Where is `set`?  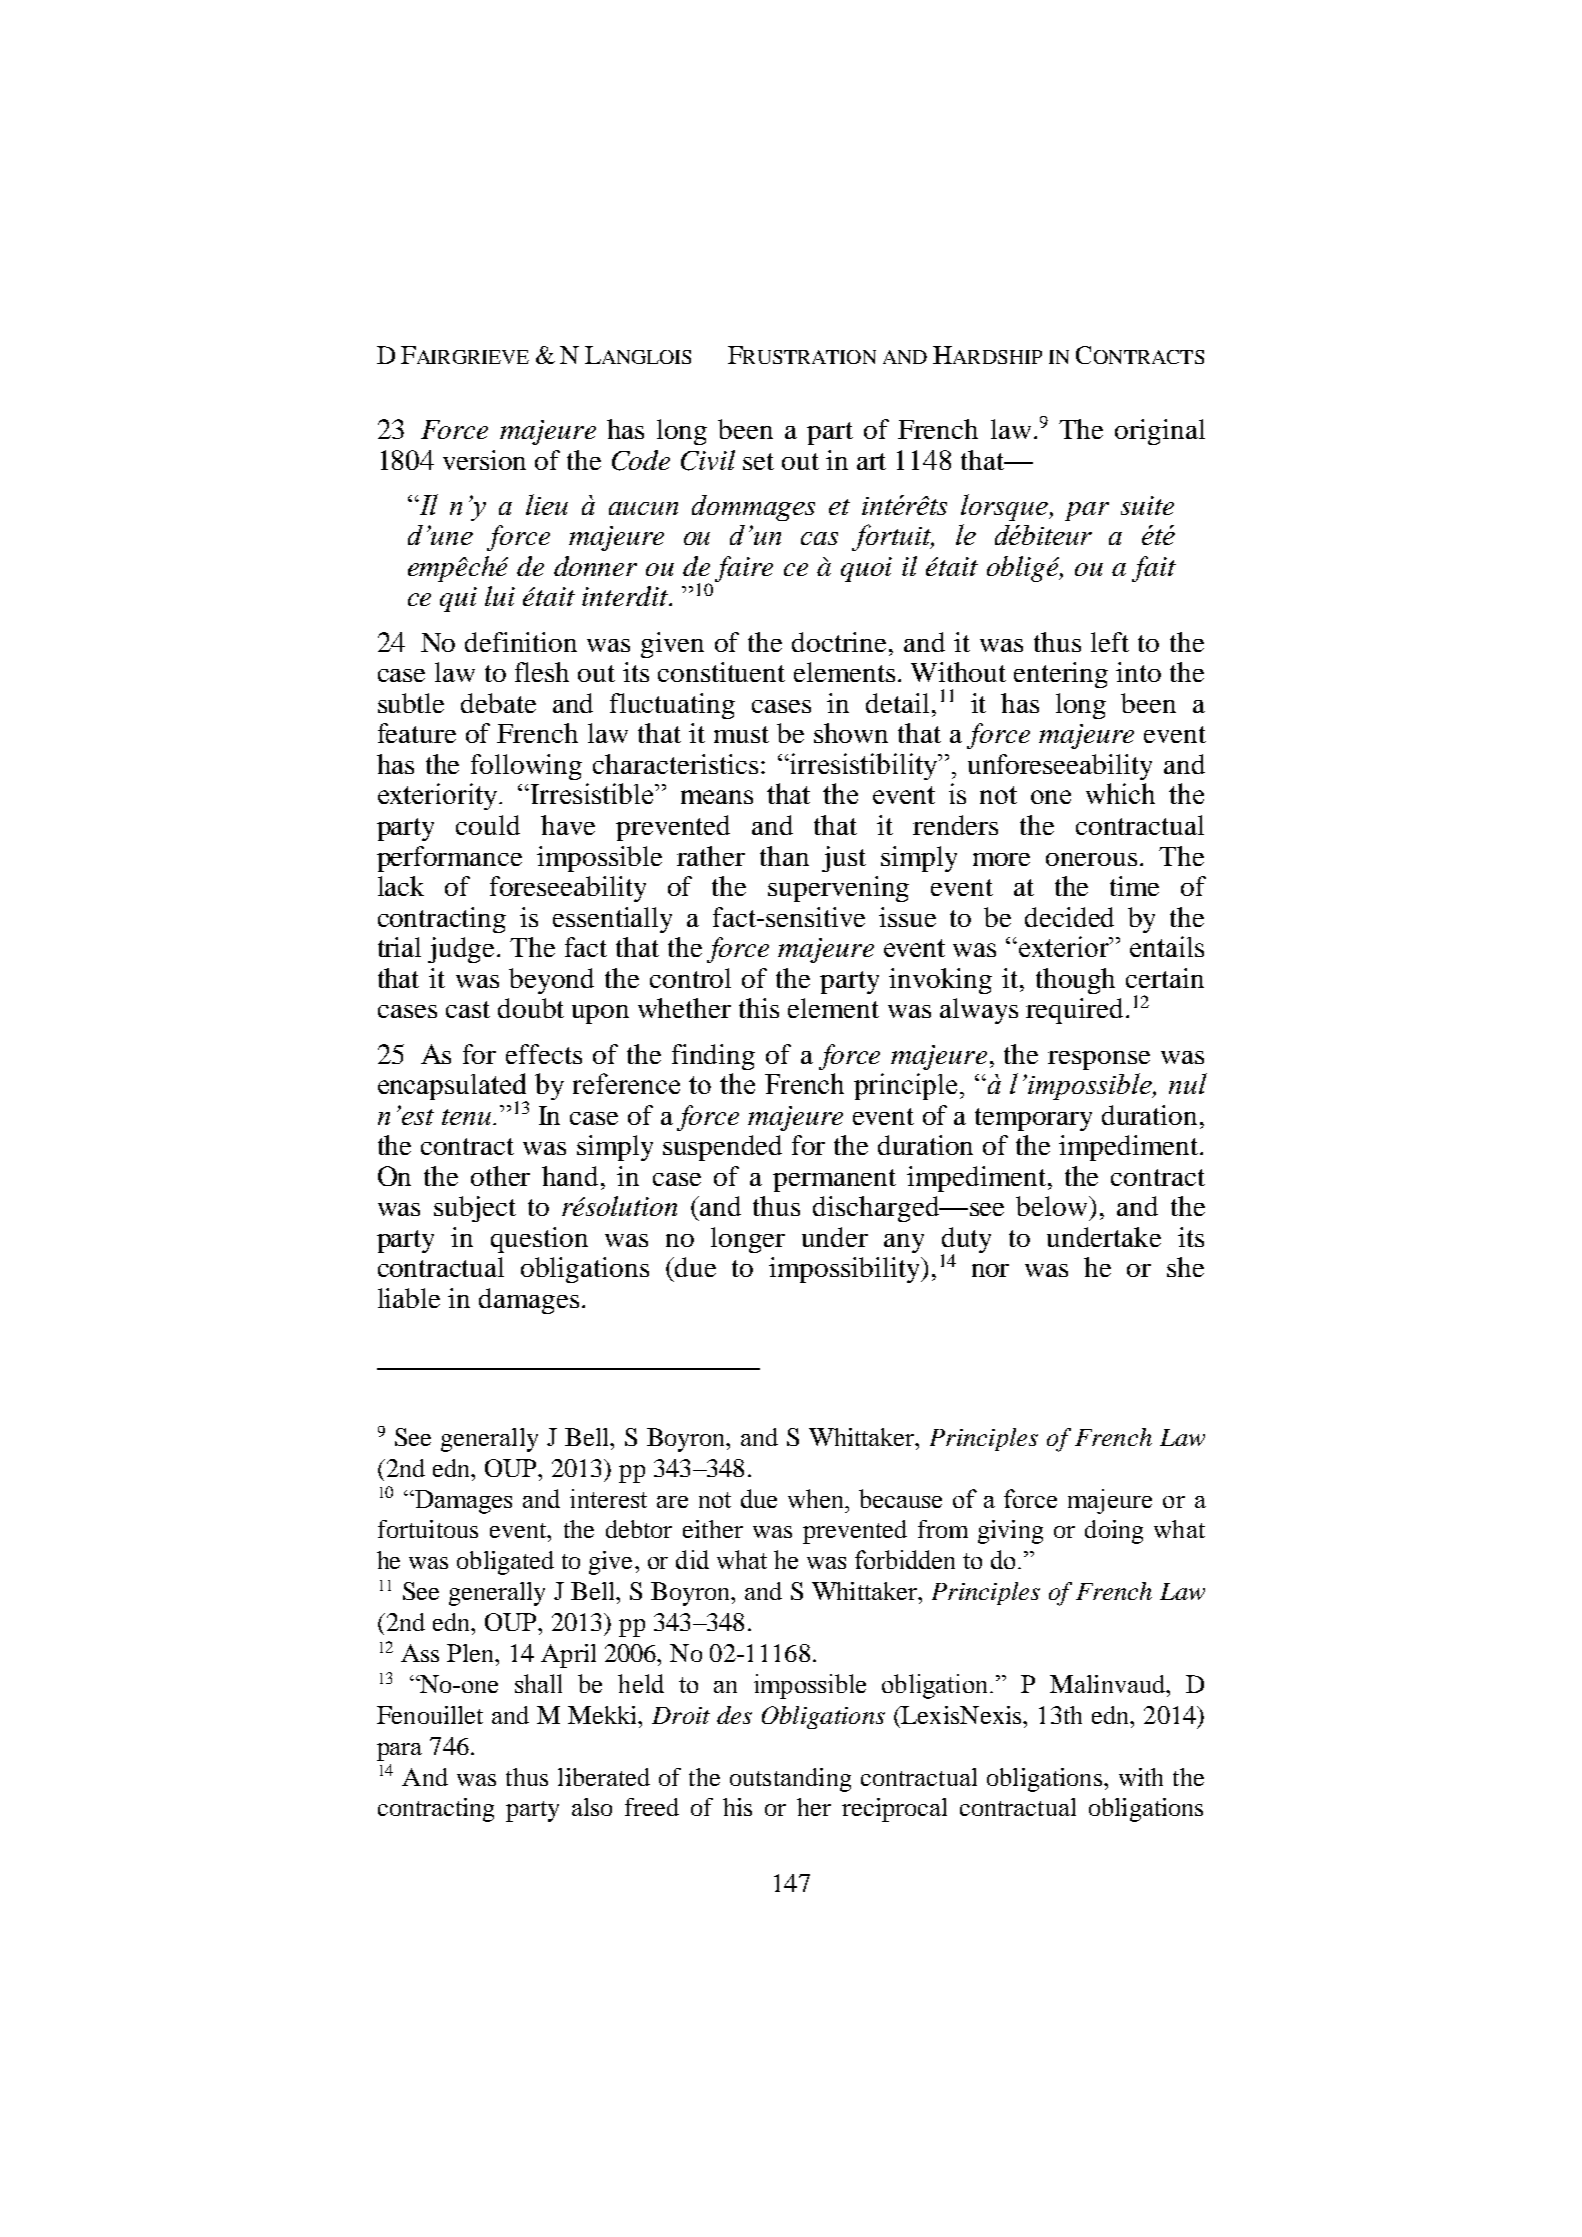
set is located at coordinates (758, 461).
